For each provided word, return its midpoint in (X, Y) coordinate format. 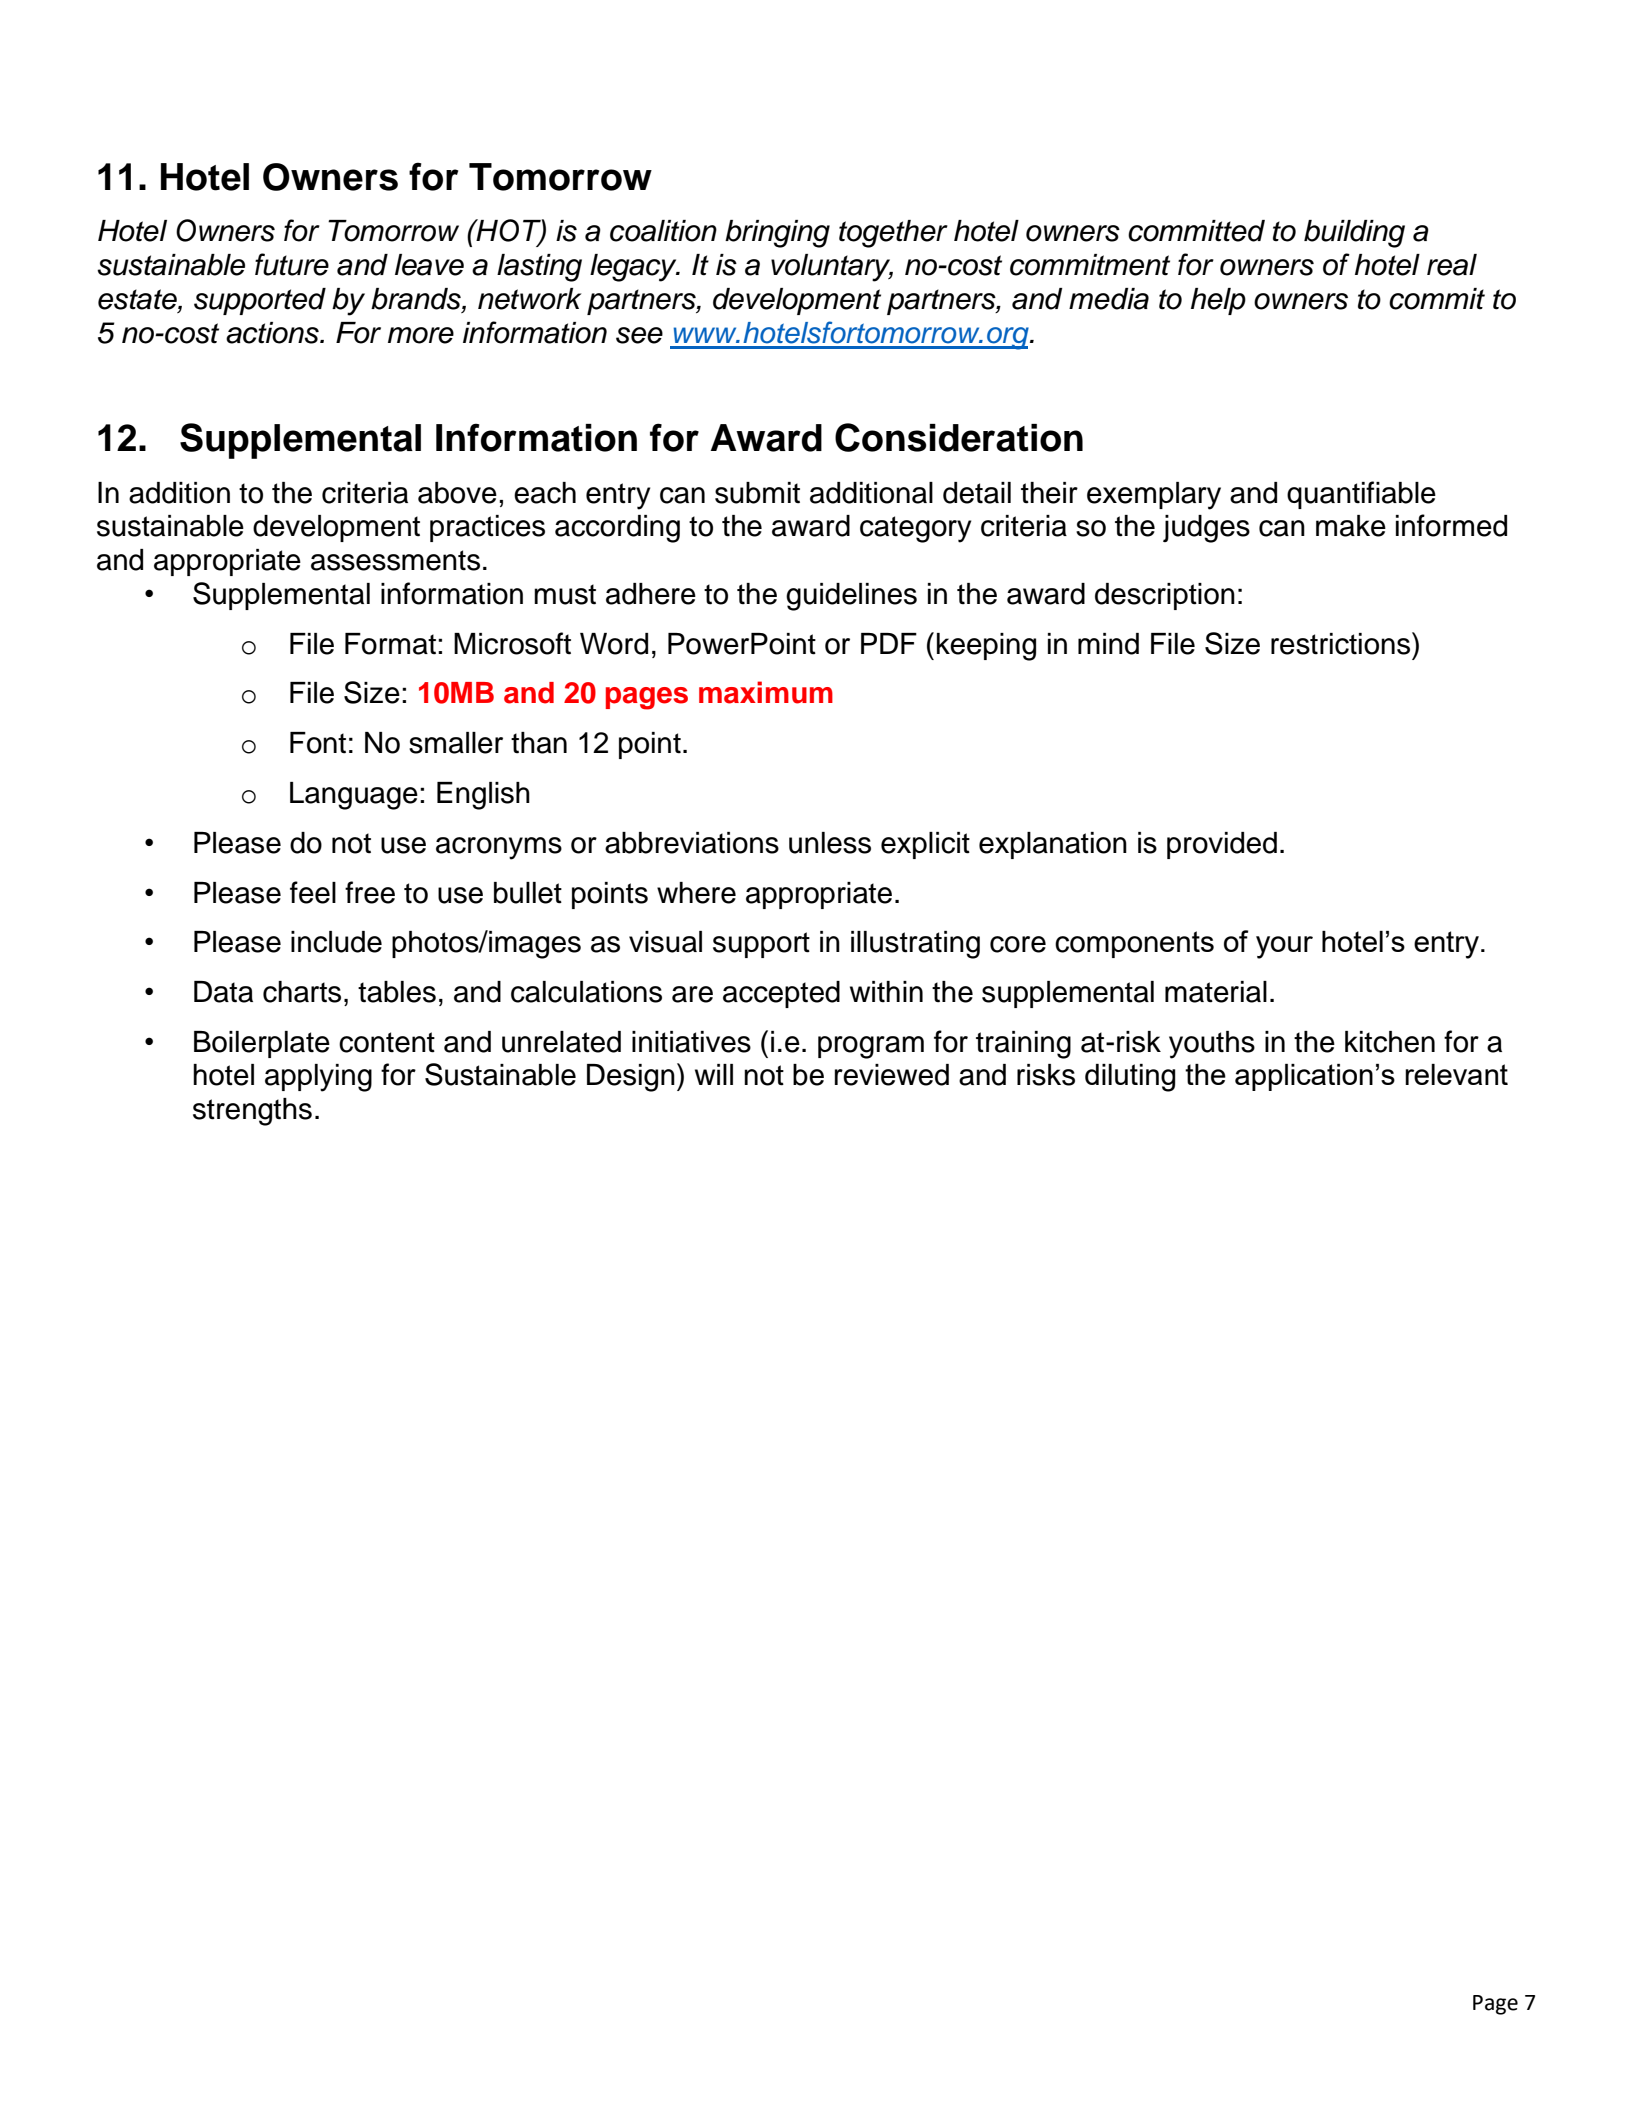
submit (757, 493)
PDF (889, 643)
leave (429, 265)
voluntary (832, 268)
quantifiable (1361, 495)
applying (318, 1078)
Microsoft (512, 643)
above (457, 493)
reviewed (892, 1075)
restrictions (1340, 644)
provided (1222, 845)
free (370, 892)
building (1354, 234)
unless (830, 843)
